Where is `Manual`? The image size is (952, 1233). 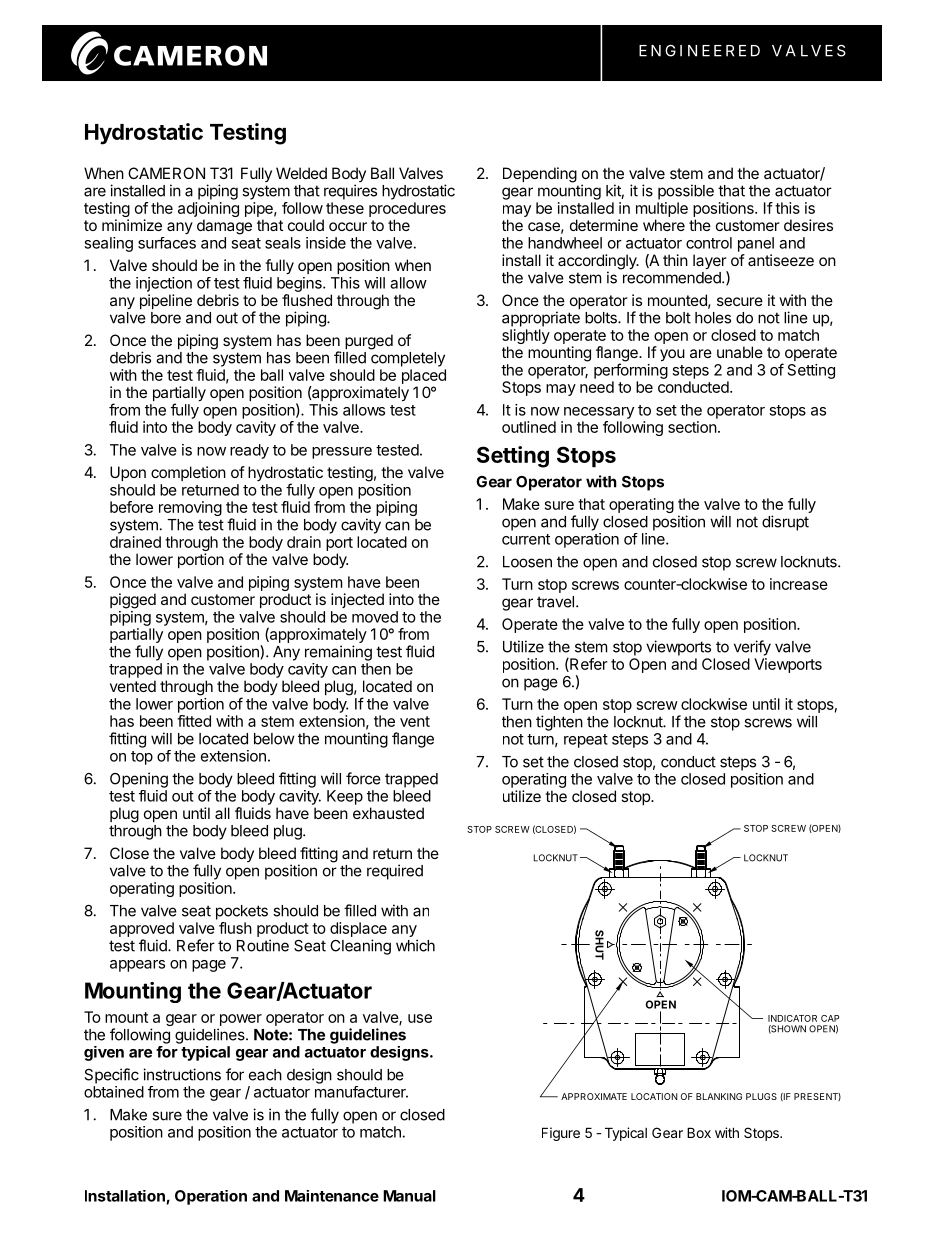
Manual is located at coordinates (409, 1196).
